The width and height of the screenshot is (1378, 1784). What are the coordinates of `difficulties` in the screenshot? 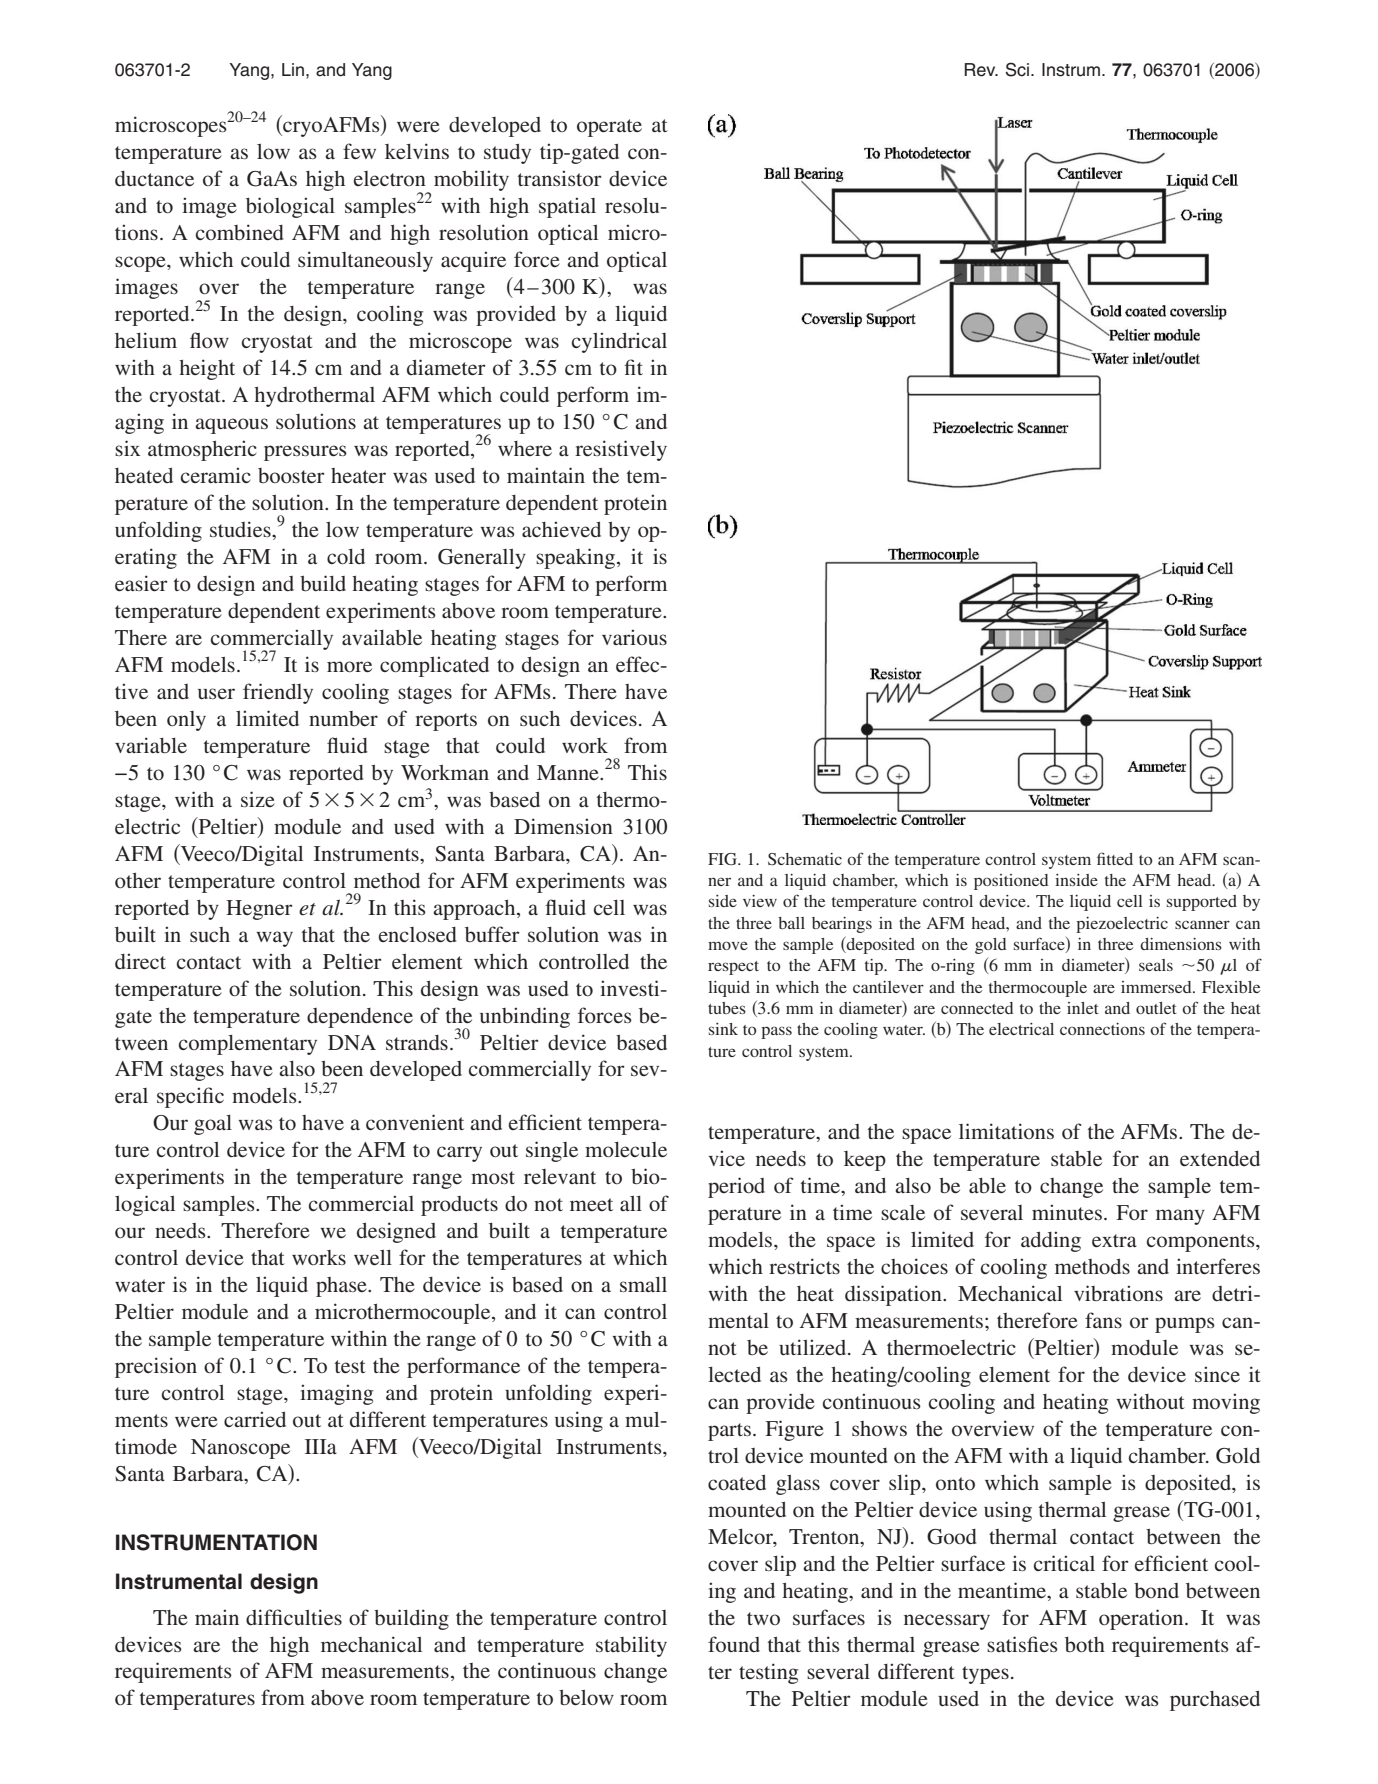 It's located at (294, 1617).
